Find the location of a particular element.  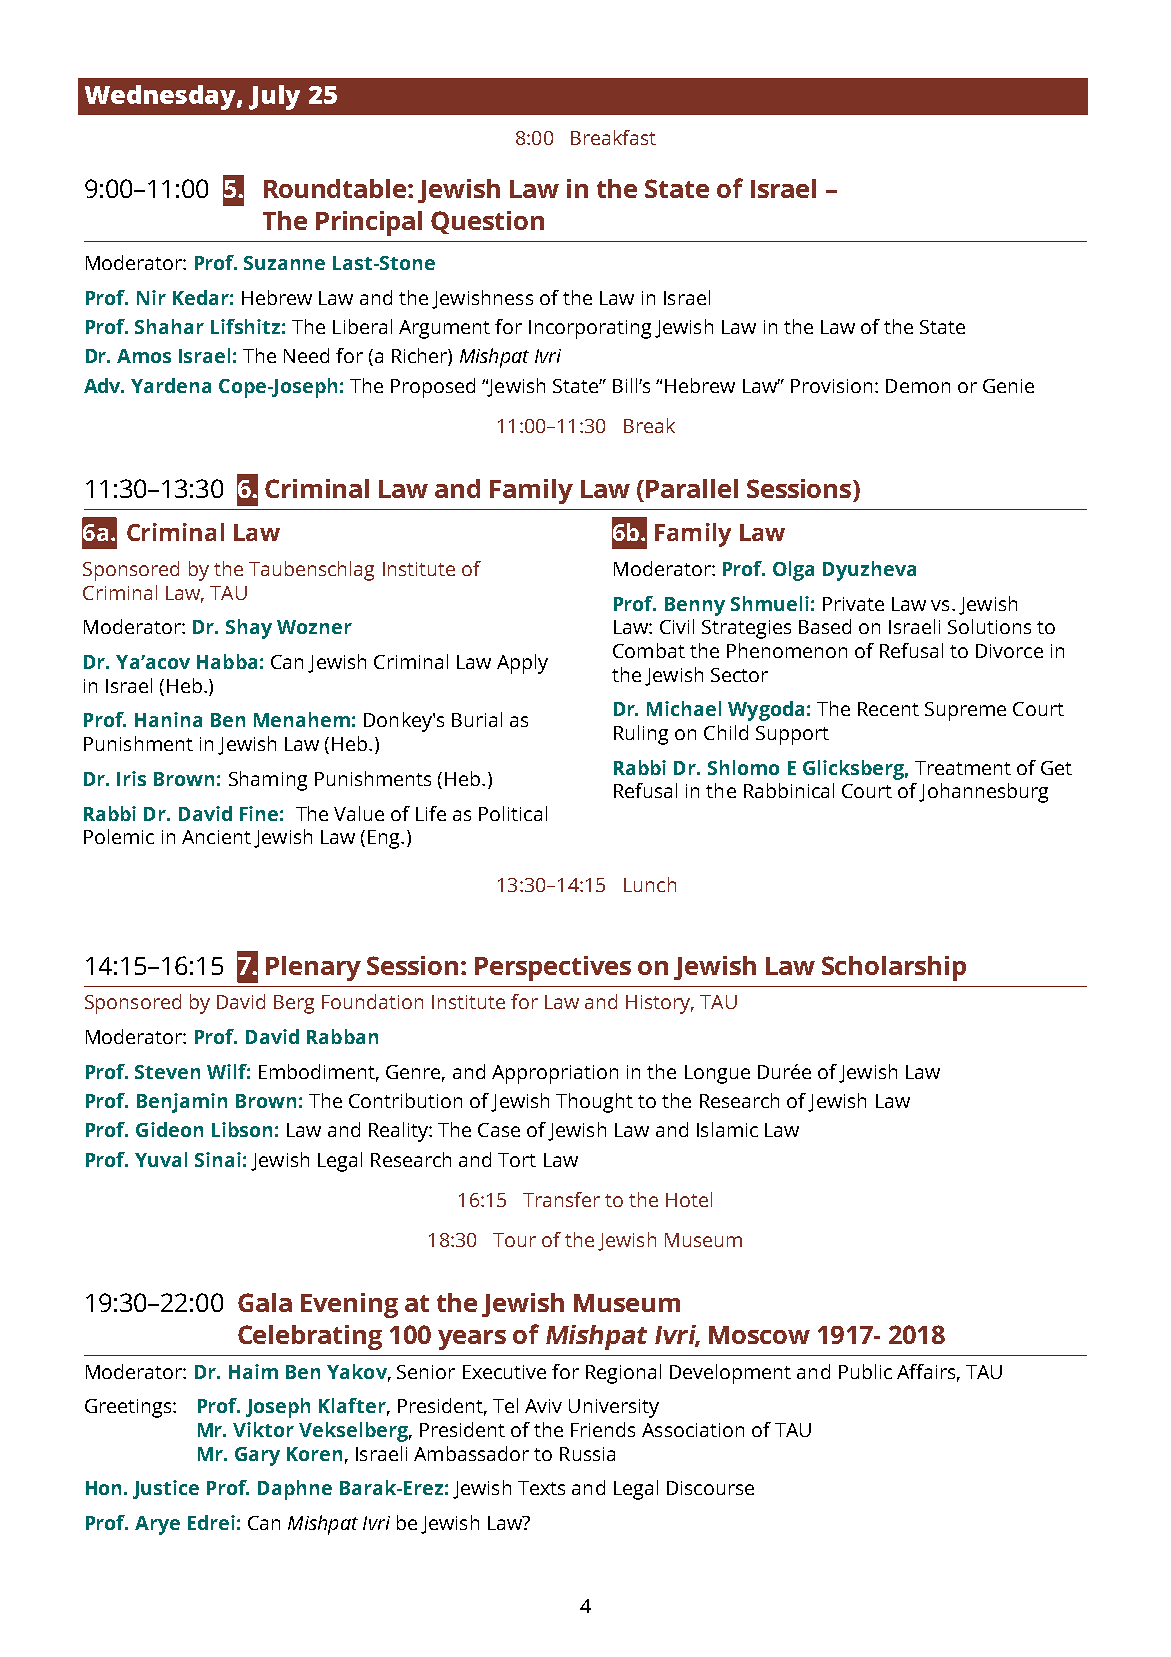

Gary is located at coordinates (257, 1456).
